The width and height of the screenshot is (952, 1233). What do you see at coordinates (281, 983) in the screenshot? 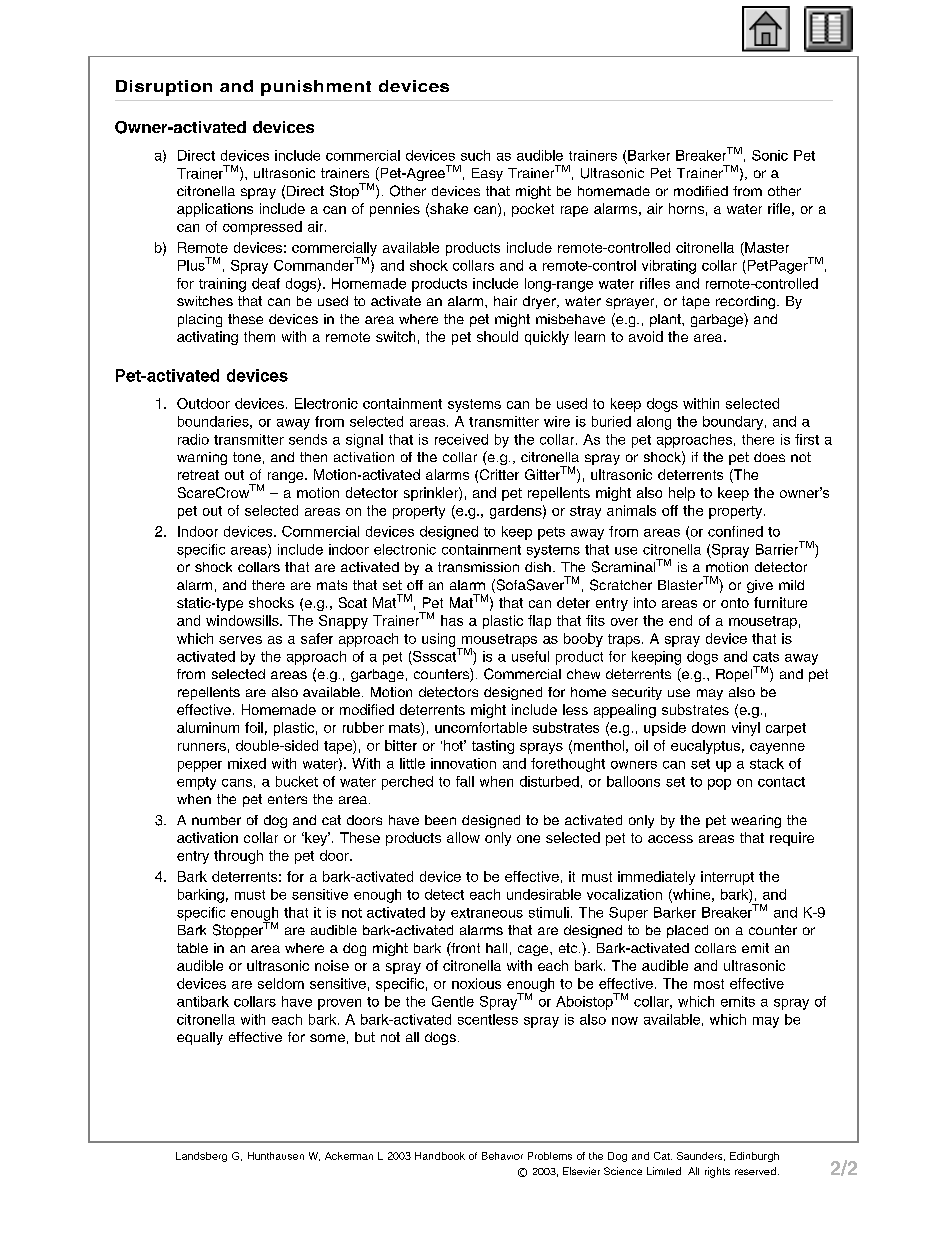
I see `seldom` at bounding box center [281, 983].
